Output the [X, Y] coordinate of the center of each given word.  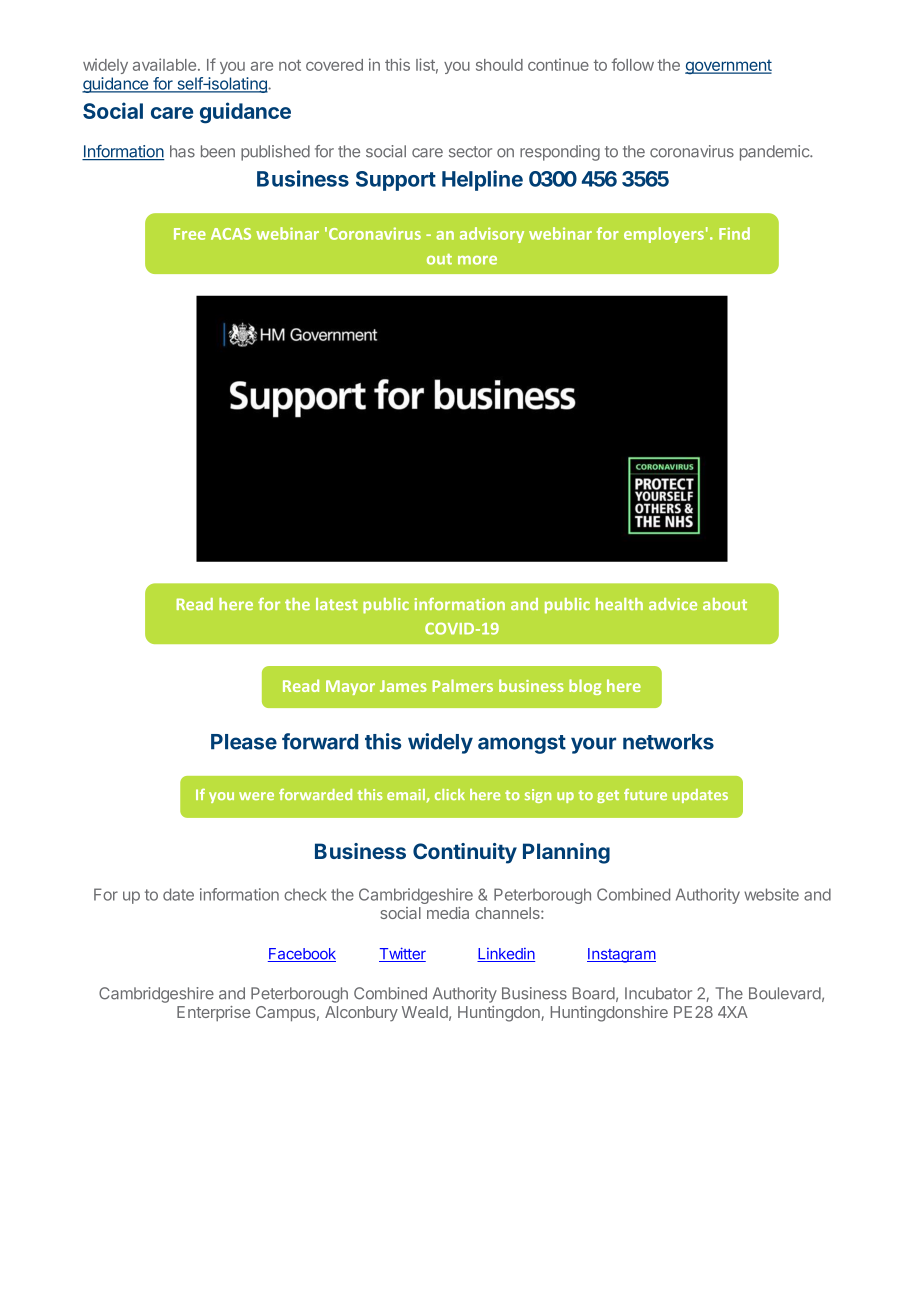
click [450, 794]
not [290, 65]
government [728, 67]
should [499, 65]
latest [337, 604]
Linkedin [506, 955]
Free [190, 234]
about [725, 604]
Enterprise [213, 1013]
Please [244, 742]
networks [668, 742]
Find [734, 233]
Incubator [658, 993]
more [477, 260]
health [619, 604]
